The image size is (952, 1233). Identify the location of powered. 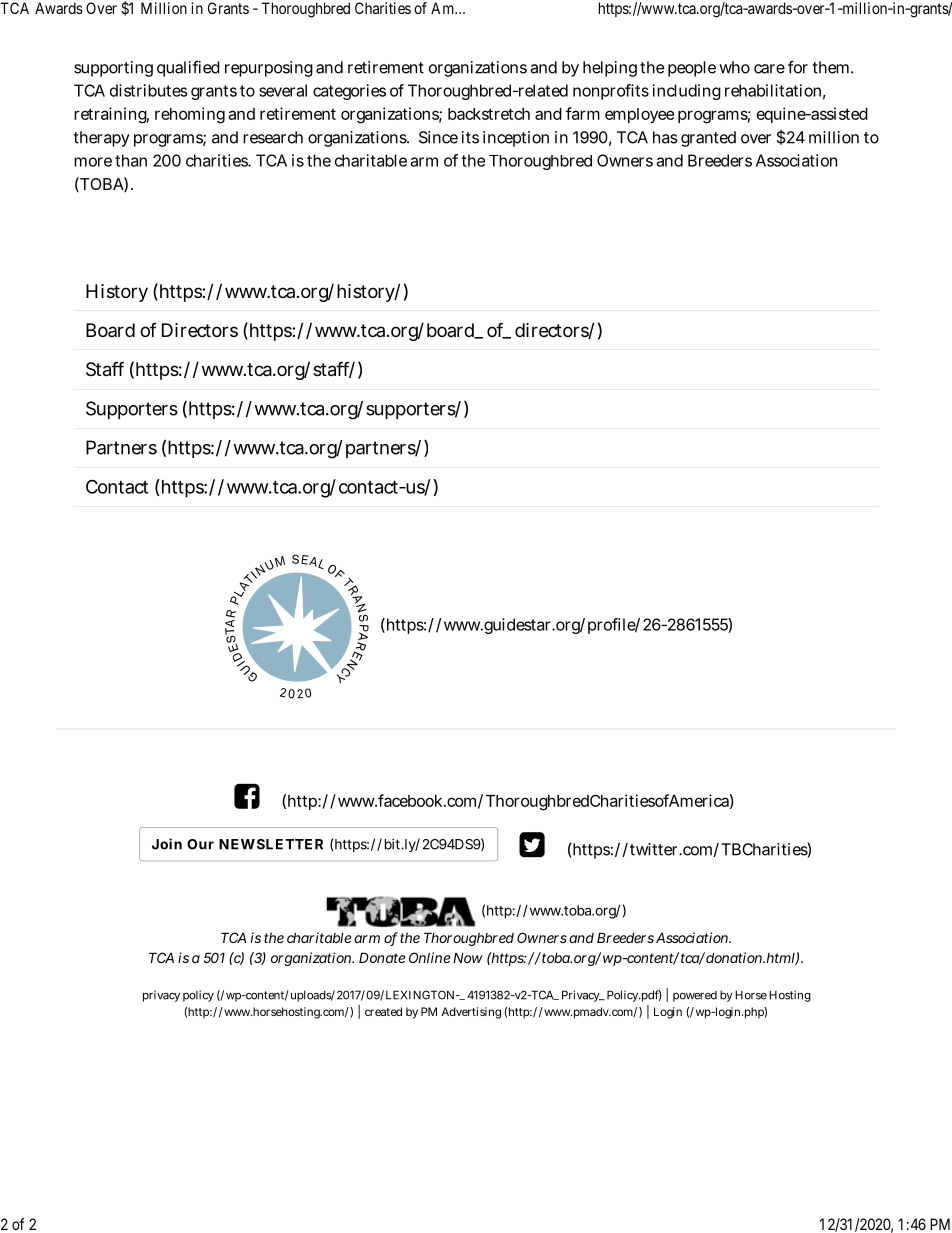
(695, 996).
